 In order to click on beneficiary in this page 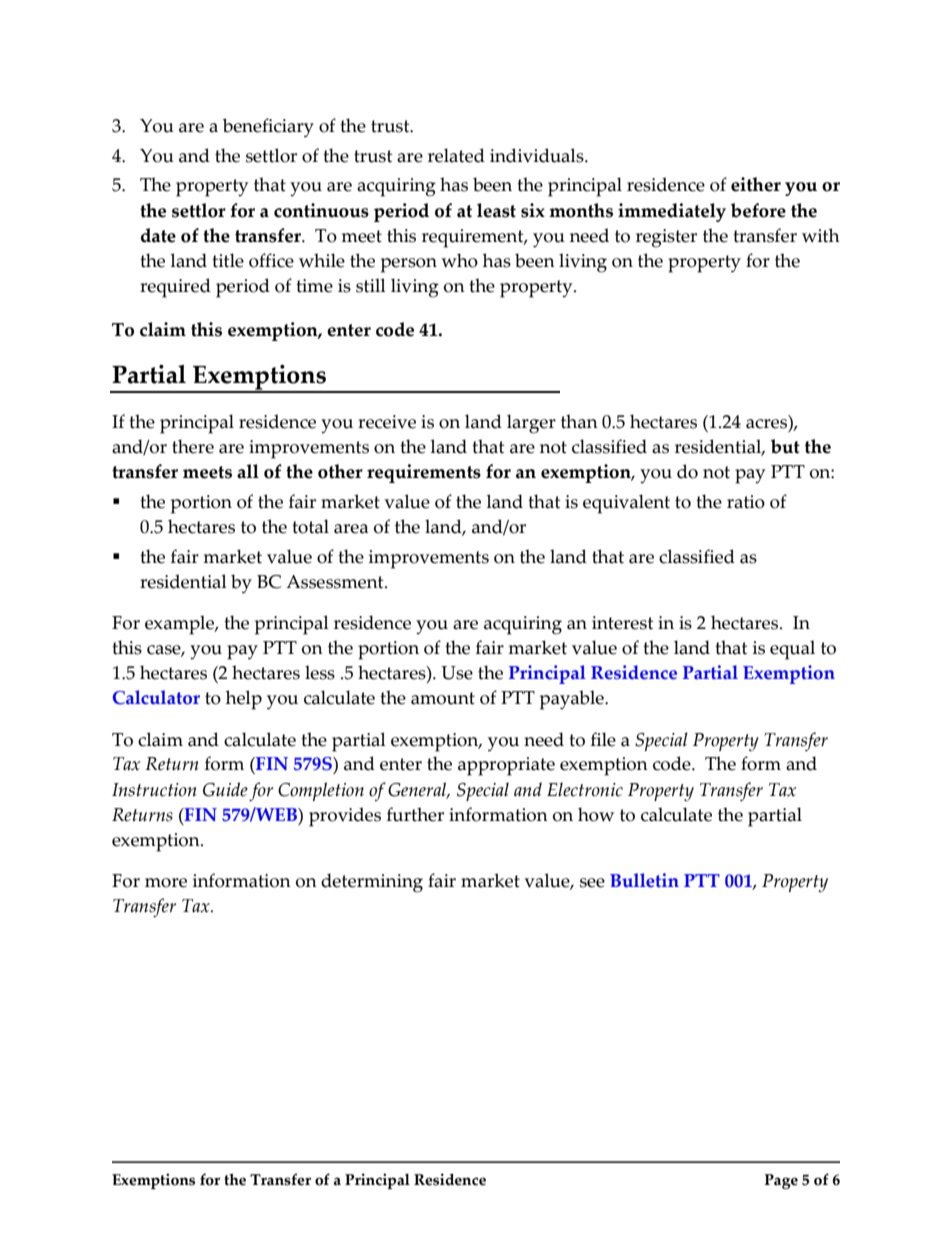, I will do `click(268, 128)`.
